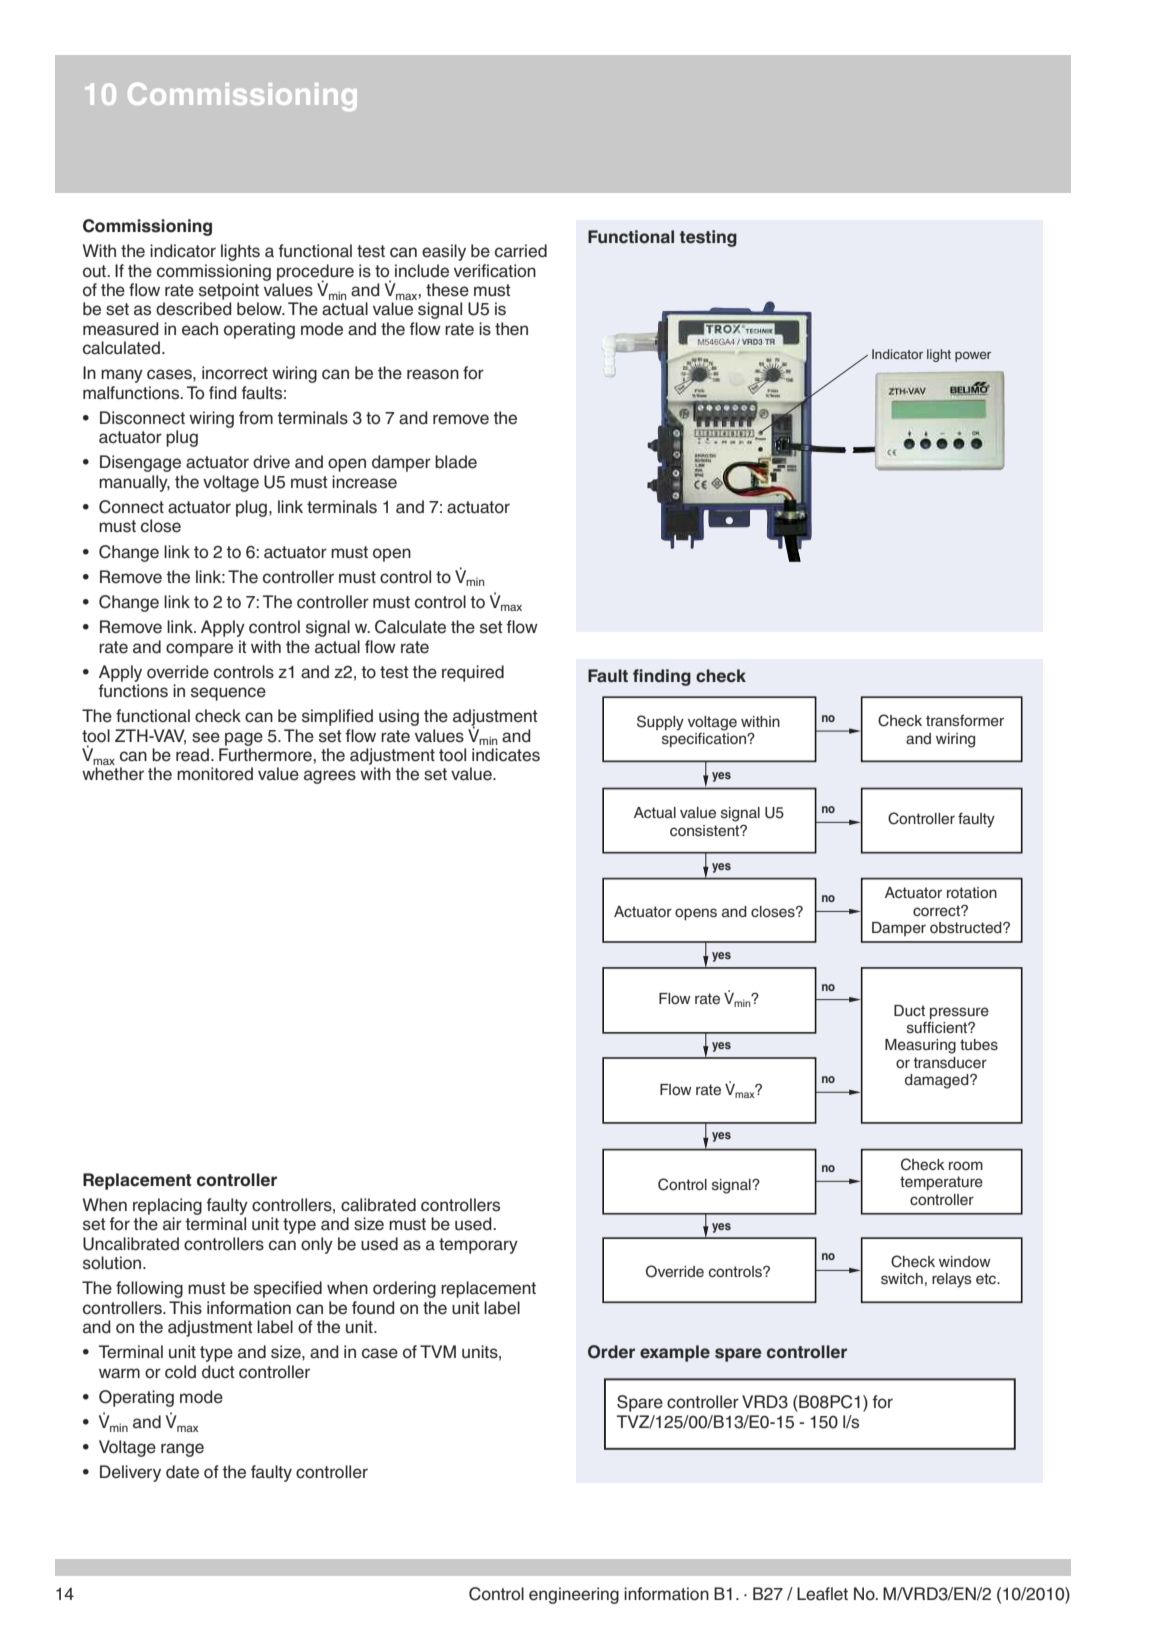  What do you see at coordinates (941, 1183) in the image?
I see `temperature` at bounding box center [941, 1183].
